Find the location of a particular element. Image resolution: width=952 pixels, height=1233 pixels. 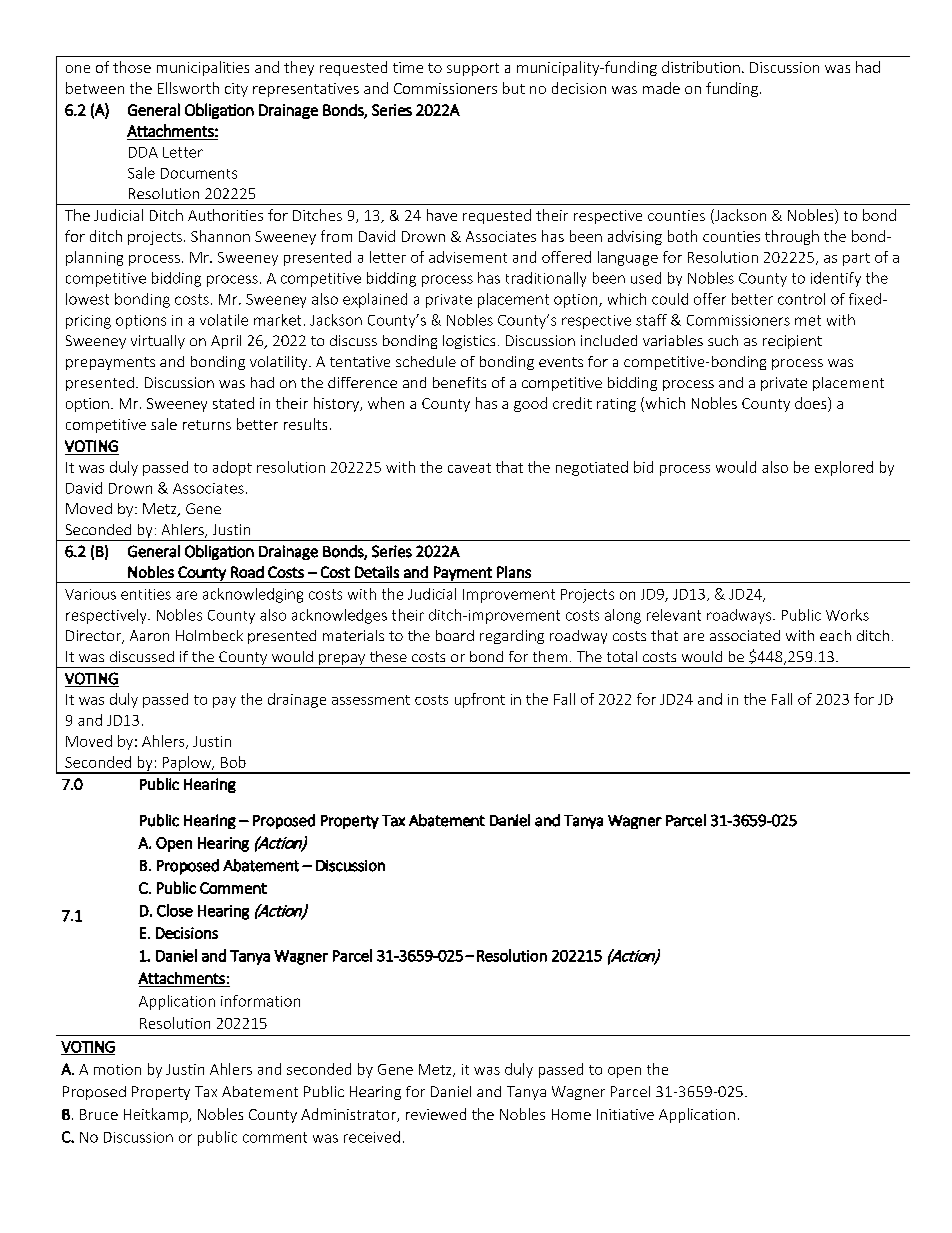

total is located at coordinates (622, 656).
